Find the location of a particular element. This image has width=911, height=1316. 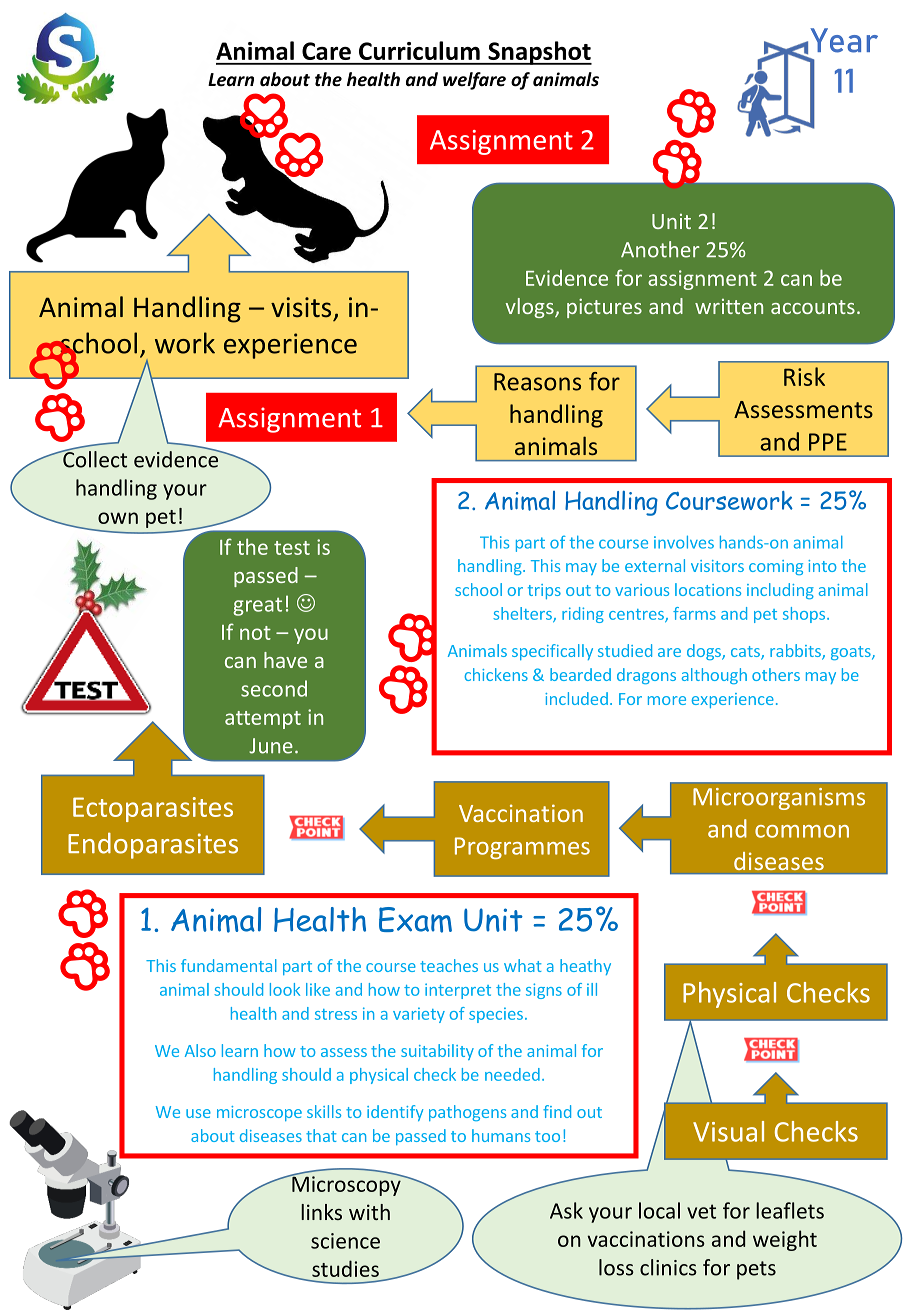

common is located at coordinates (802, 831).
